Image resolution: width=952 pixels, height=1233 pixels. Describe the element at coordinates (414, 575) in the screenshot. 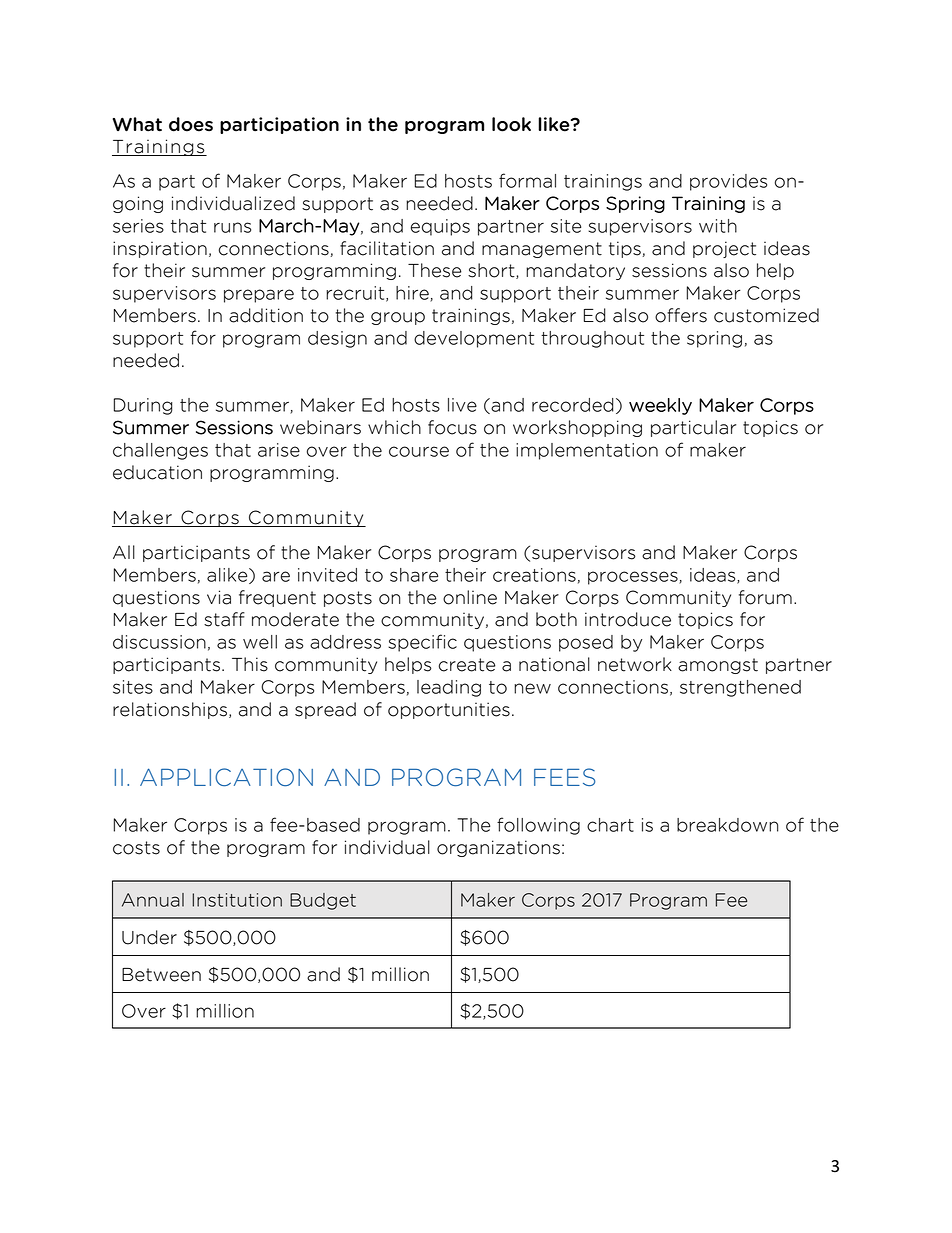

I see `share` at that location.
